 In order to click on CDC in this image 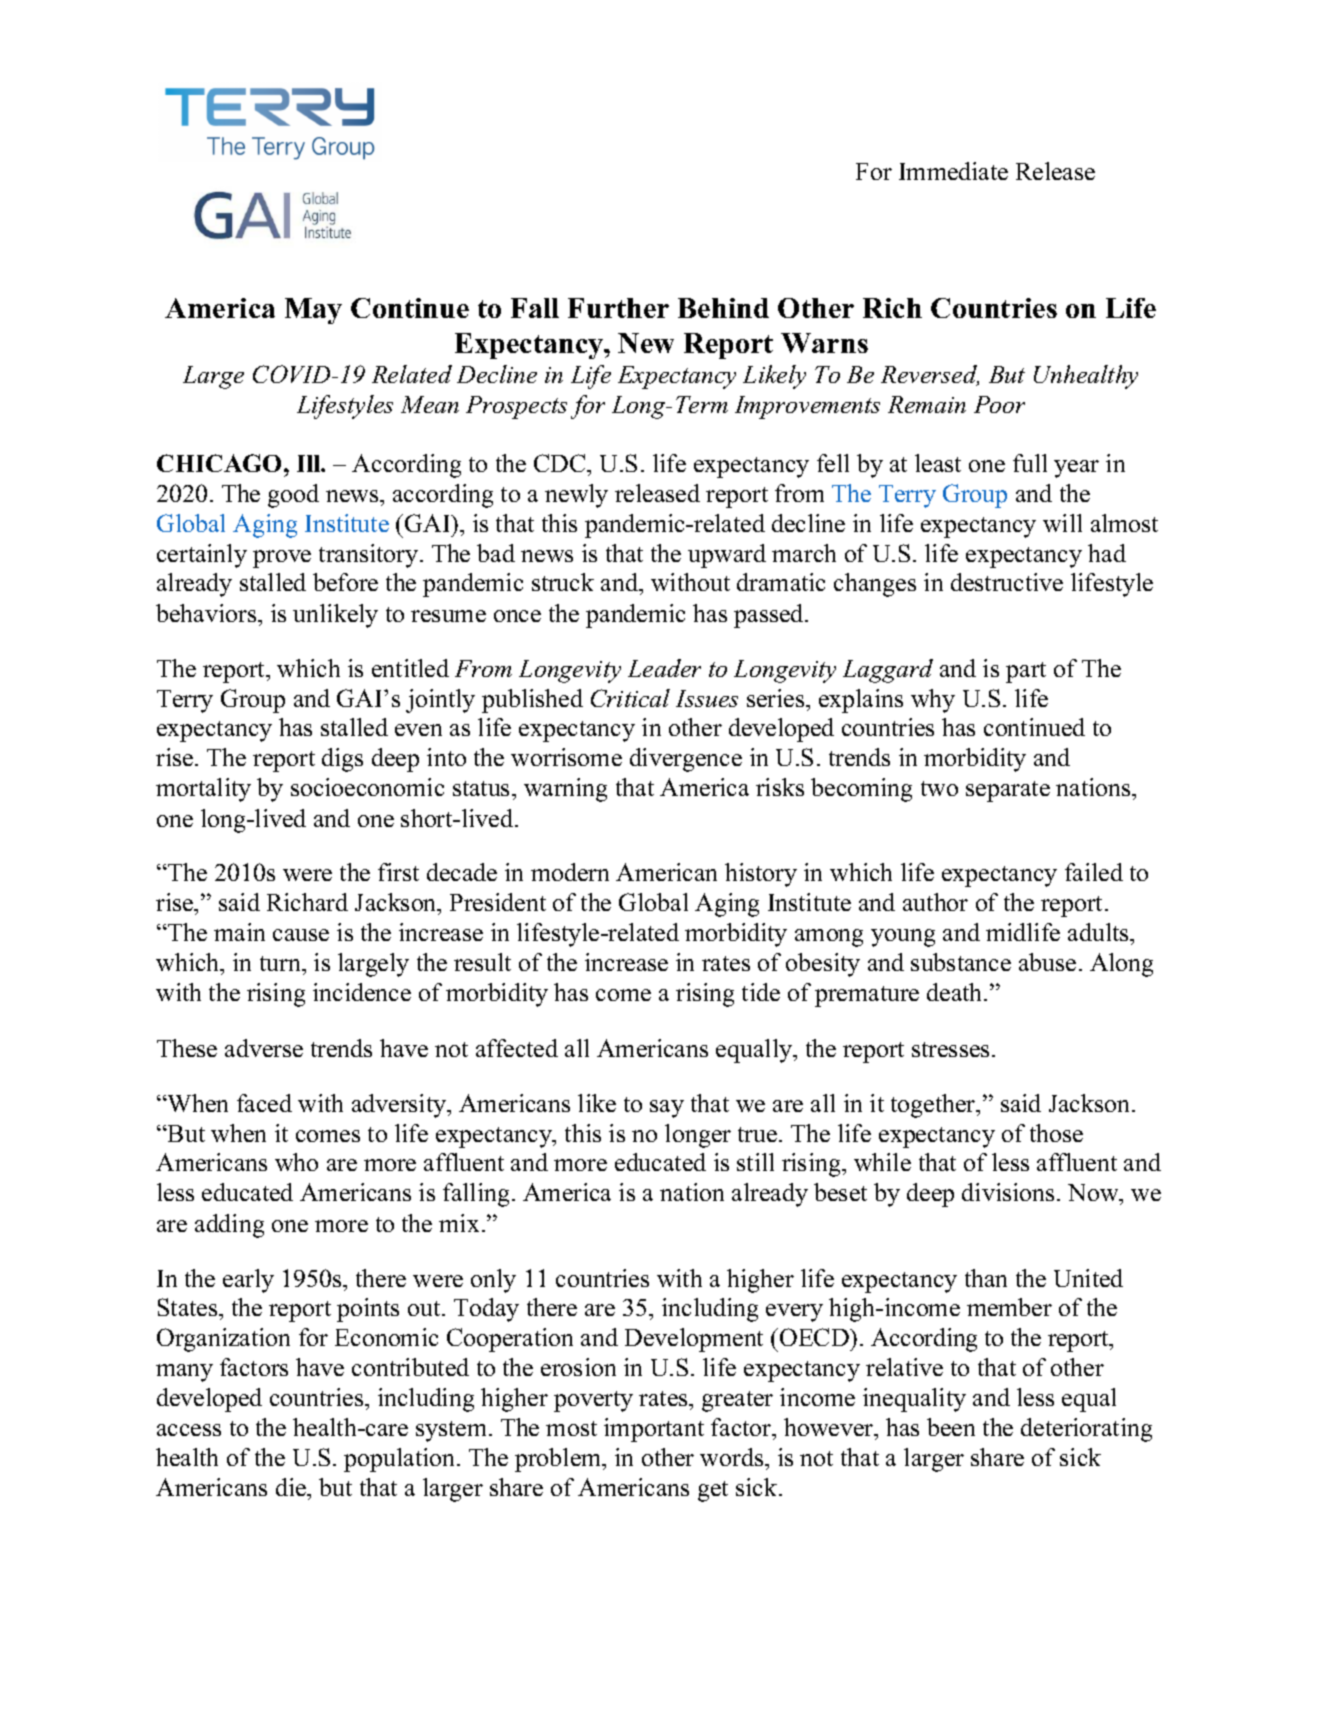, I will do `click(561, 463)`.
